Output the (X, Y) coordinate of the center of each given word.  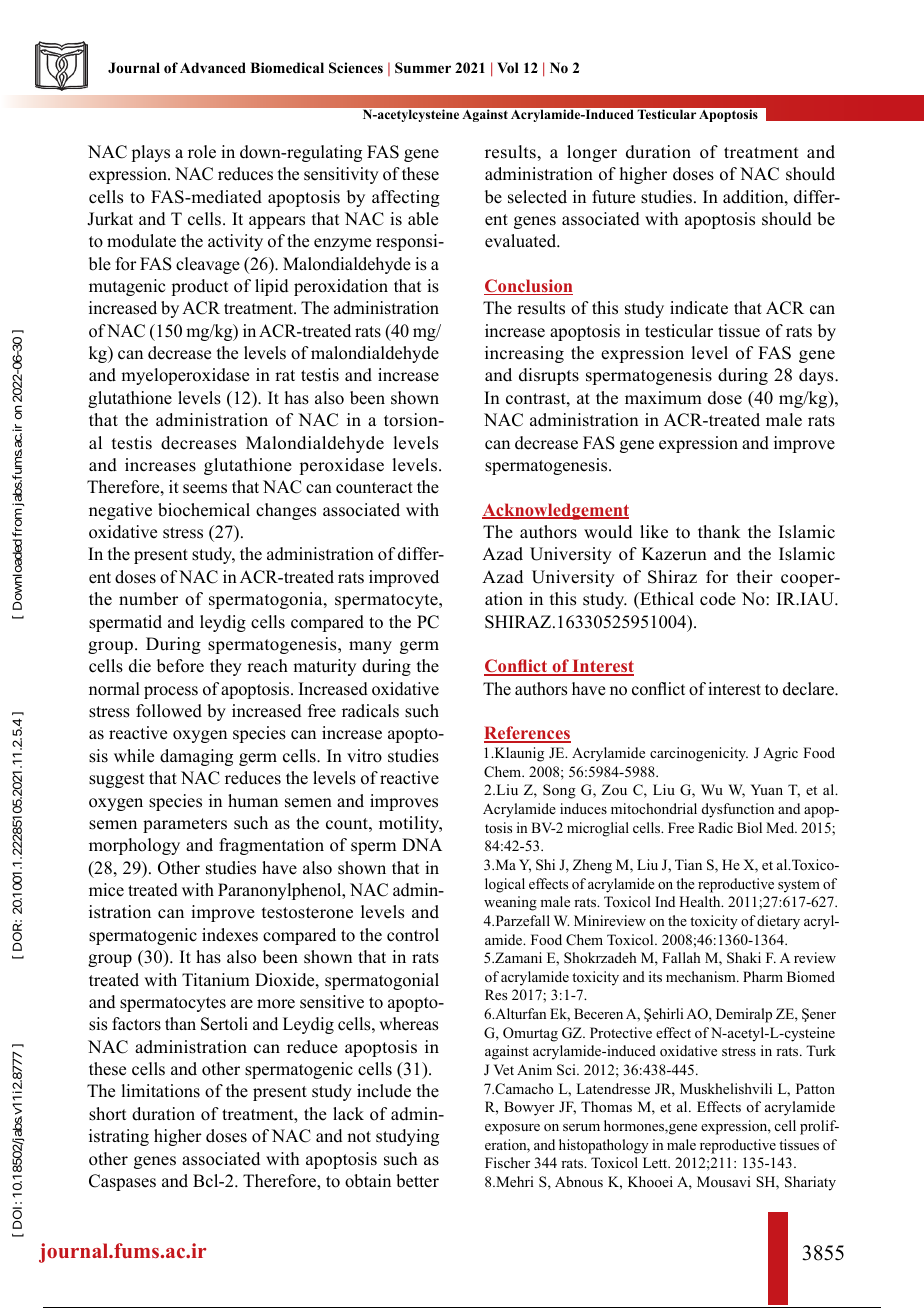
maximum (663, 398)
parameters (185, 825)
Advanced (213, 67)
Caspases (122, 1182)
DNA (422, 844)
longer (592, 153)
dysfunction (738, 810)
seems (205, 489)
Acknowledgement (555, 511)
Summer (423, 68)
